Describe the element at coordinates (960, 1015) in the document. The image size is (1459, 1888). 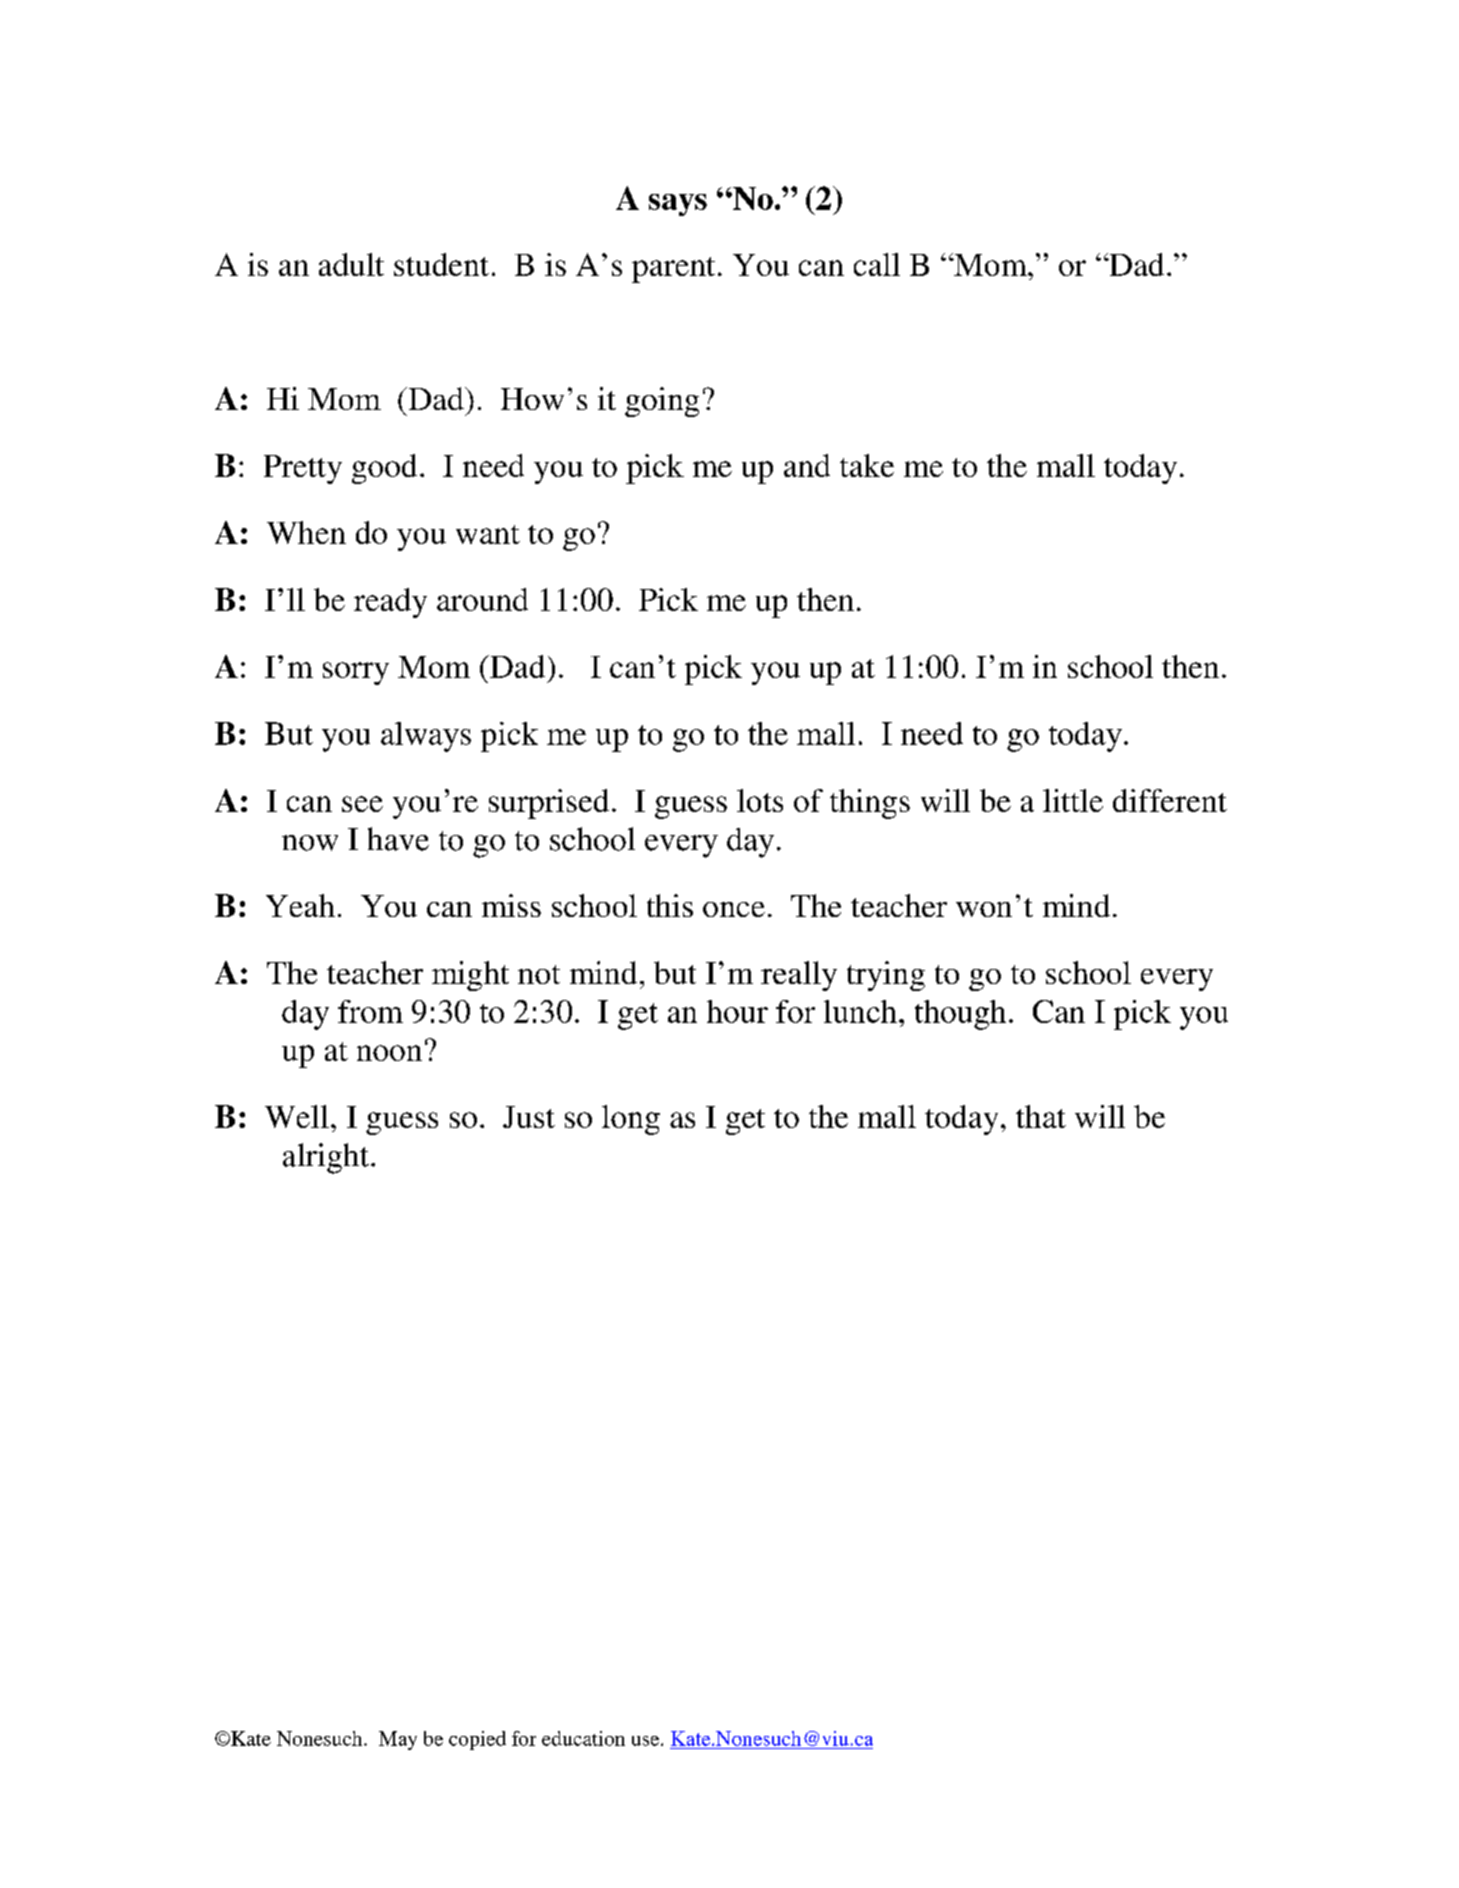
I see `though` at that location.
